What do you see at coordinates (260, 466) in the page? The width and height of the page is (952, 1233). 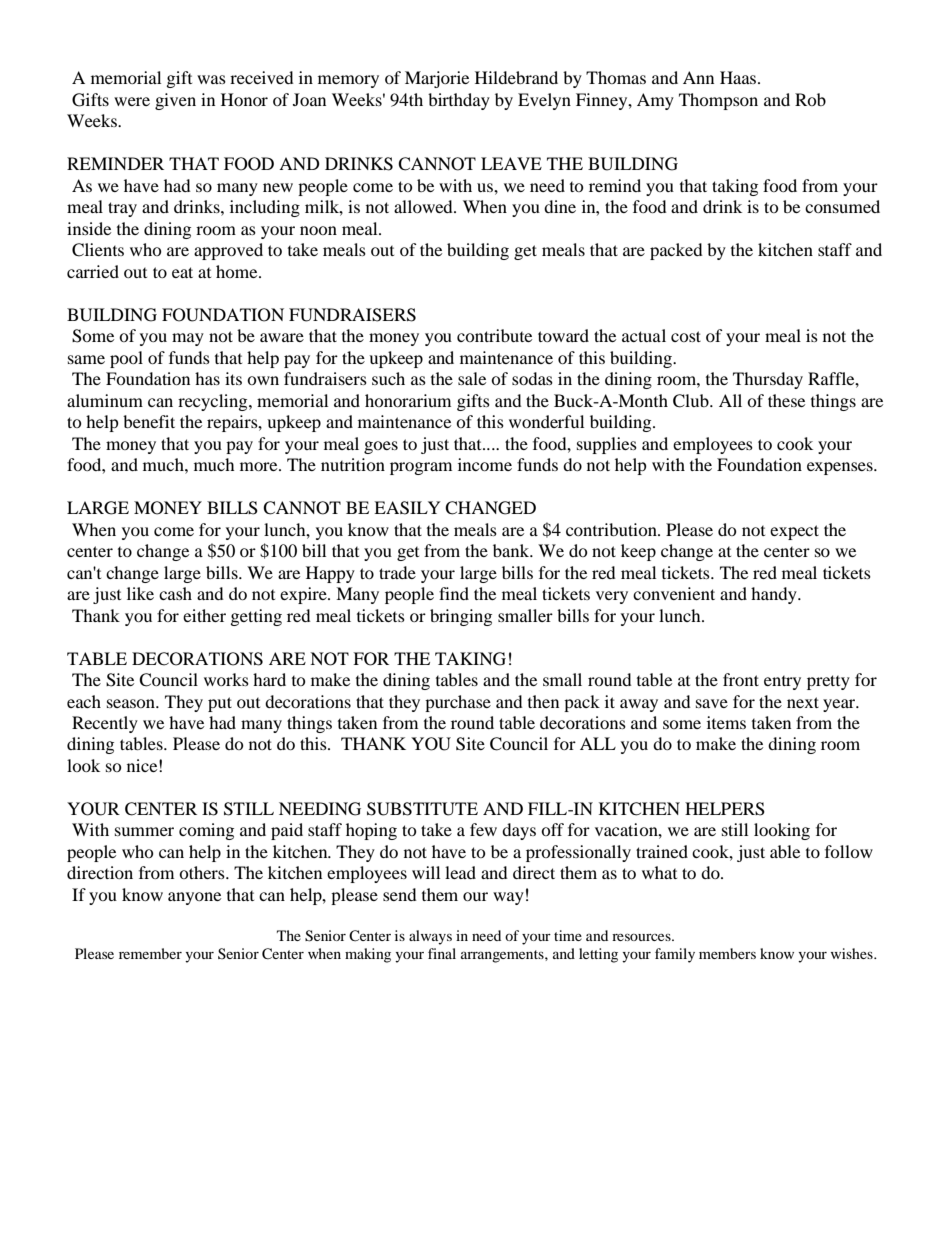 I see `more` at bounding box center [260, 466].
